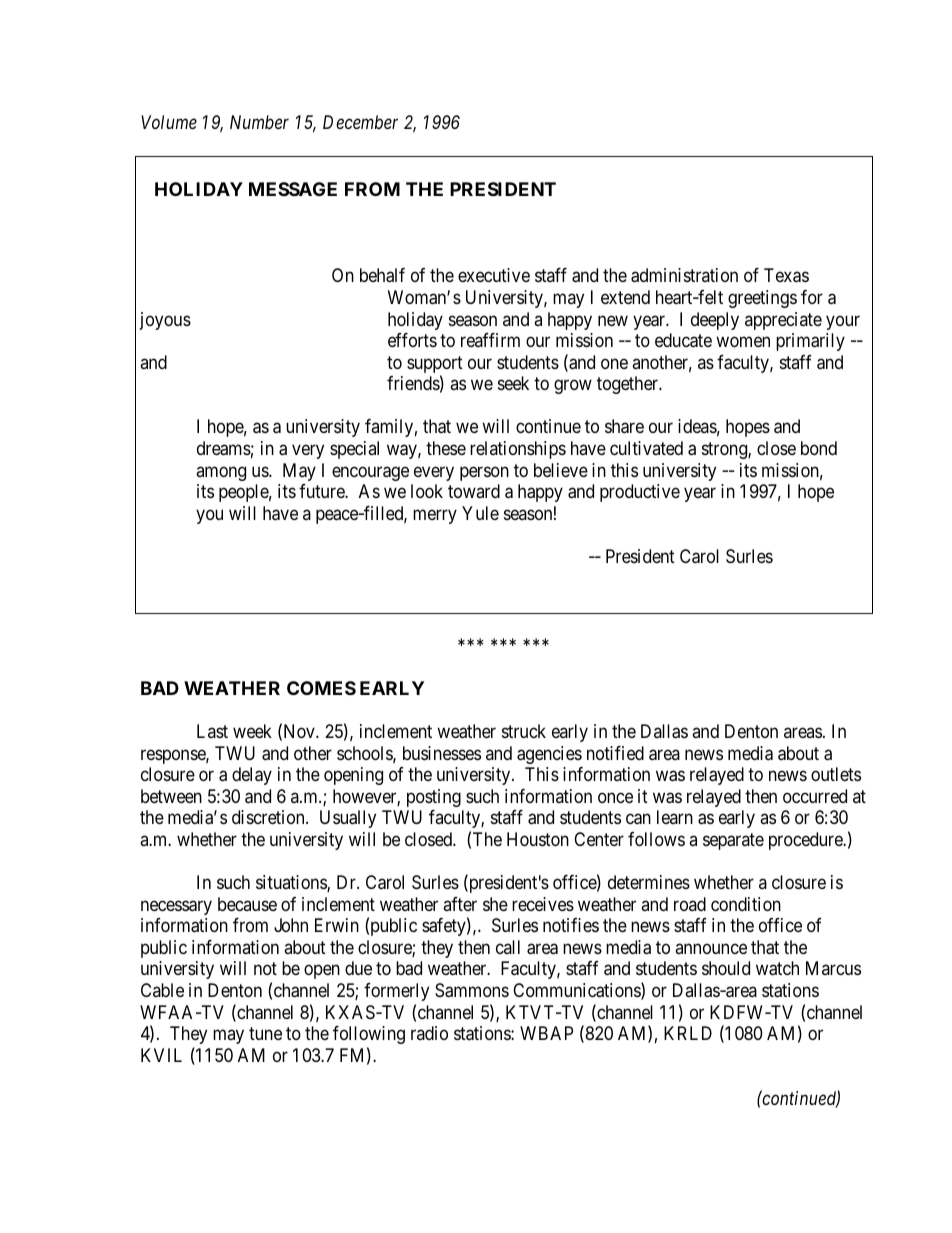 The image size is (952, 1233). Describe the element at coordinates (322, 491) in the image. I see `future` at that location.
